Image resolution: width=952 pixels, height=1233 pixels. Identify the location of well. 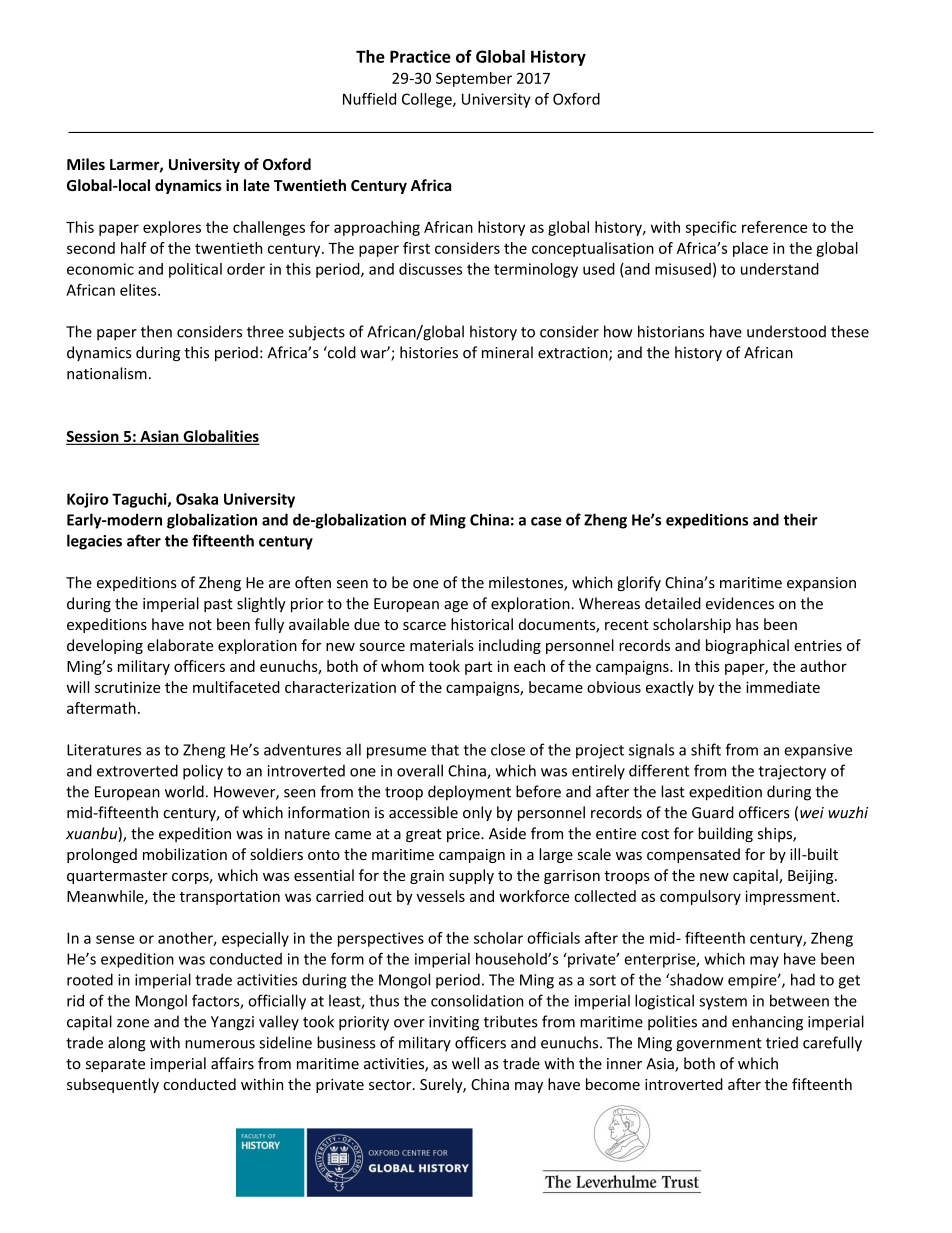
(465, 1063).
